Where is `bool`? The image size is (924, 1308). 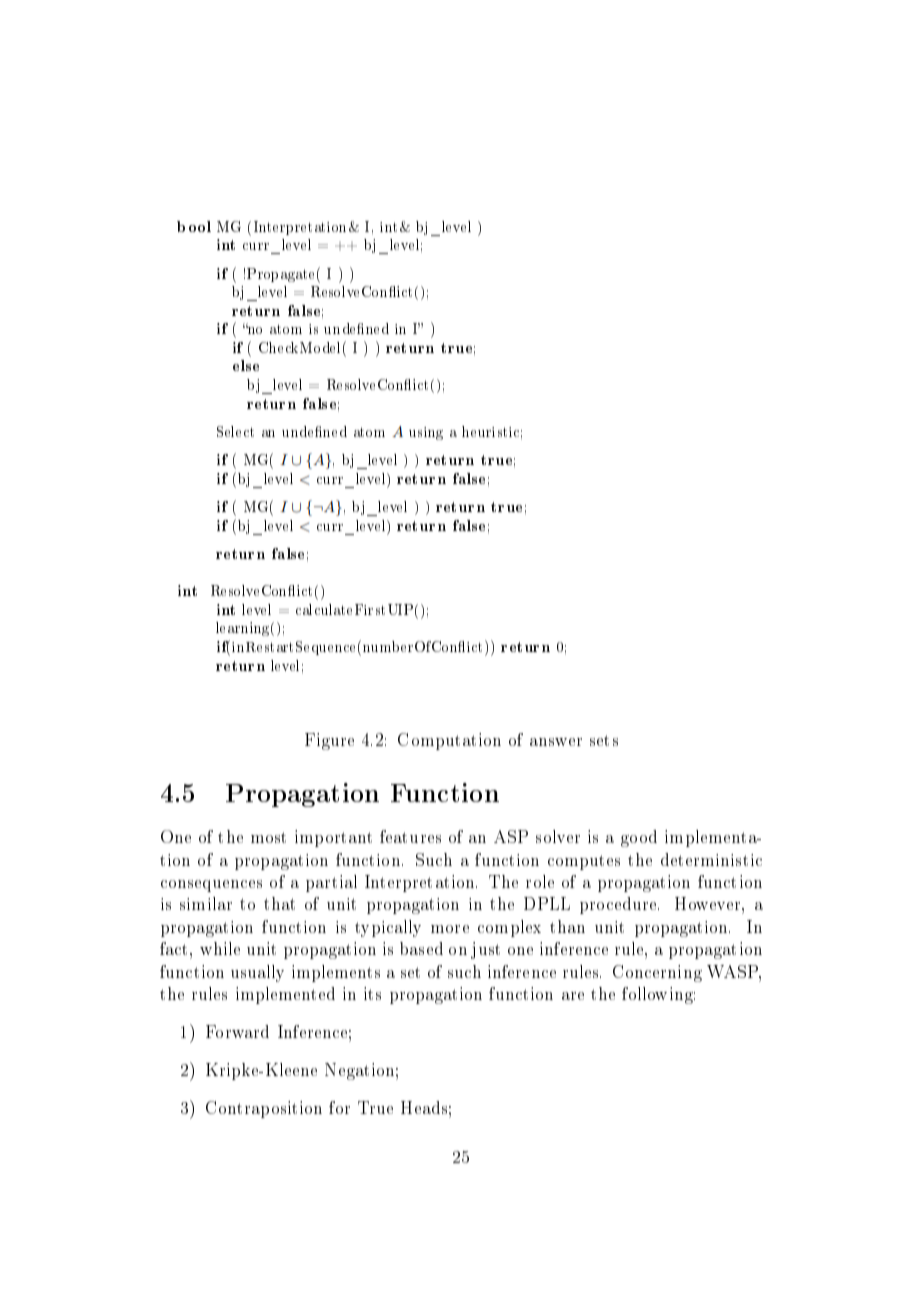 bool is located at coordinates (194, 226).
